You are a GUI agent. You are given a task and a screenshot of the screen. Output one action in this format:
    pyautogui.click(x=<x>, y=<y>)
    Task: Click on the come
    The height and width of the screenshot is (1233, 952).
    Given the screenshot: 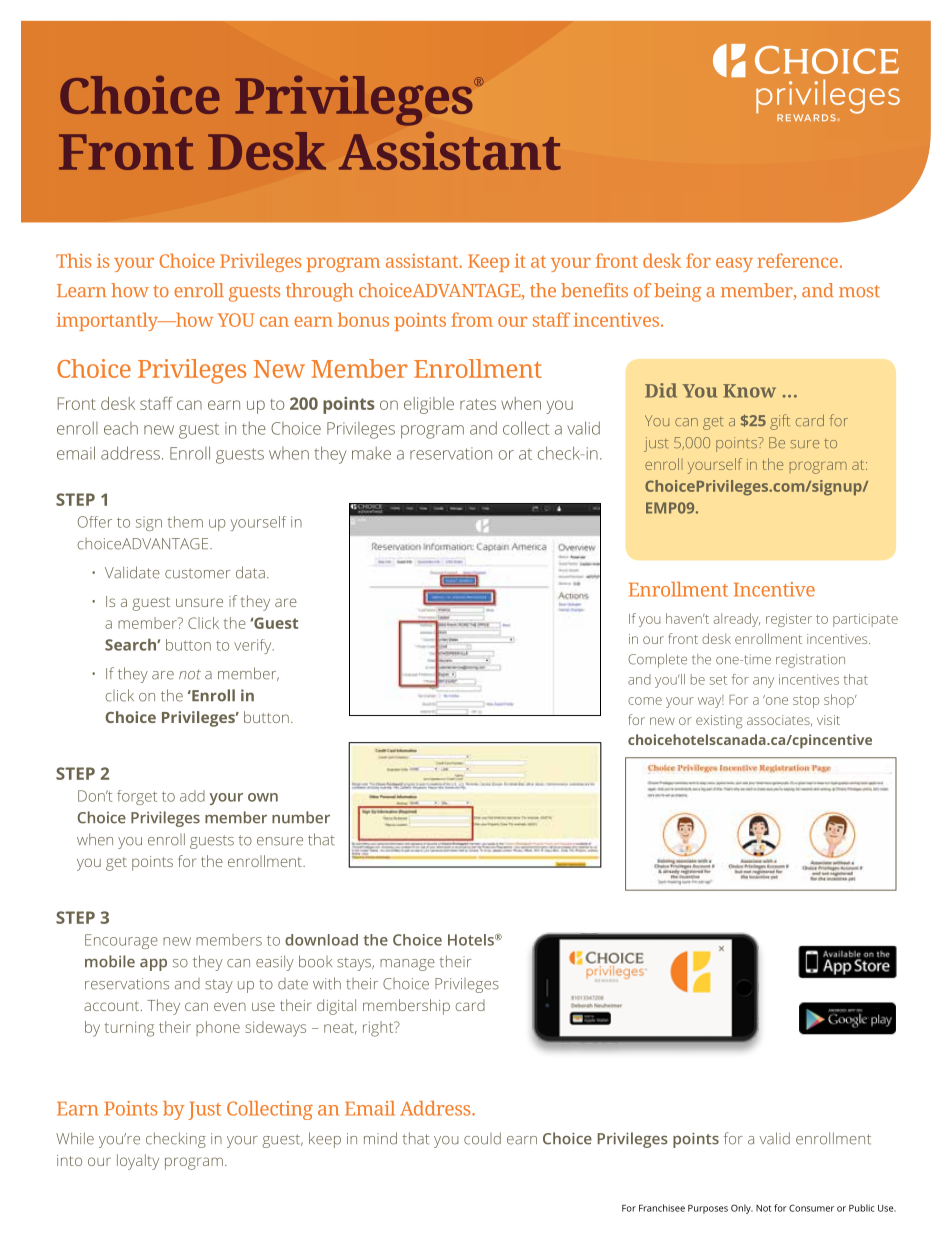 What is the action you would take?
    pyautogui.click(x=645, y=701)
